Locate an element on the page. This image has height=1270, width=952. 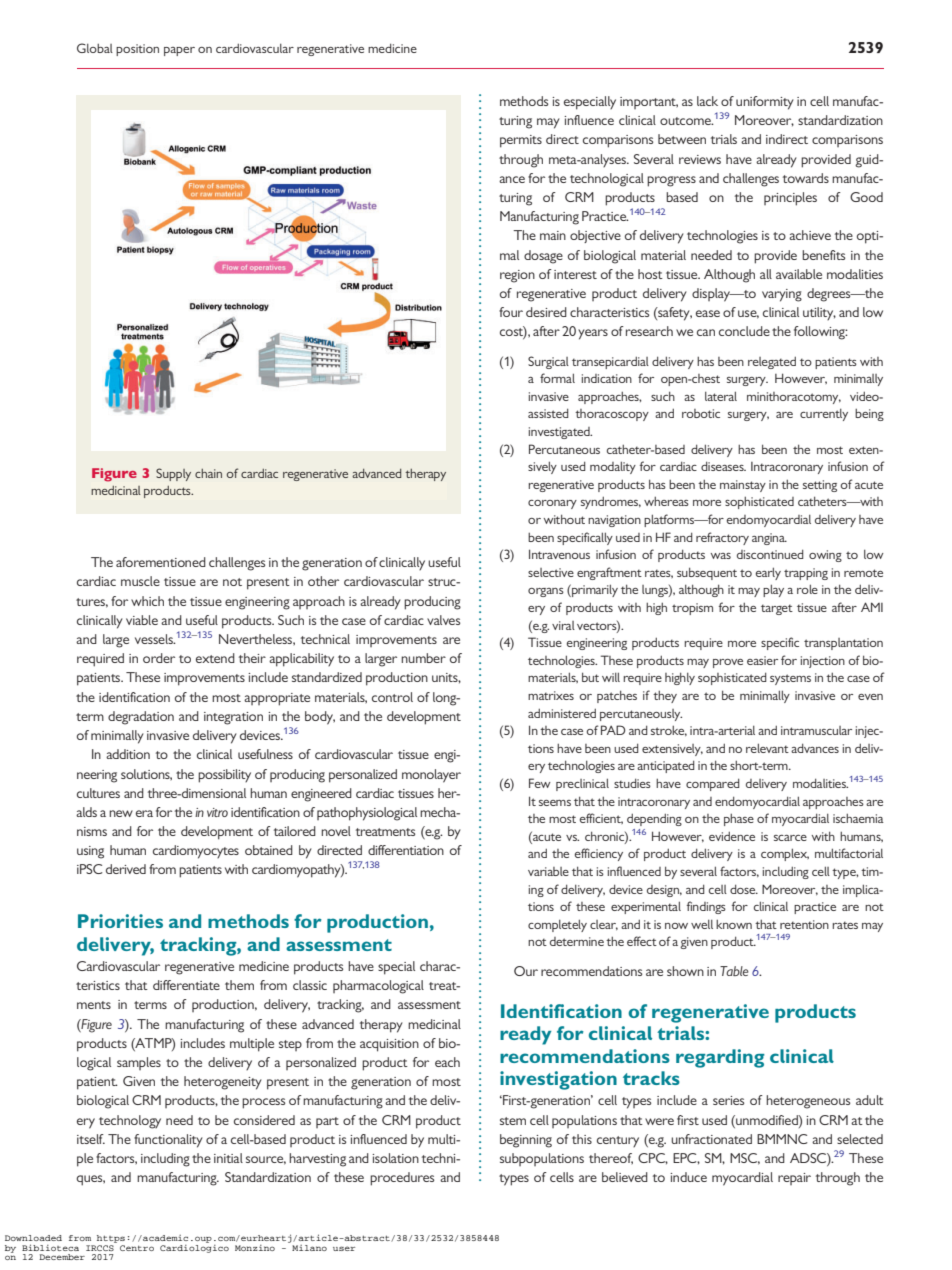
uniformity is located at coordinates (765, 103).
